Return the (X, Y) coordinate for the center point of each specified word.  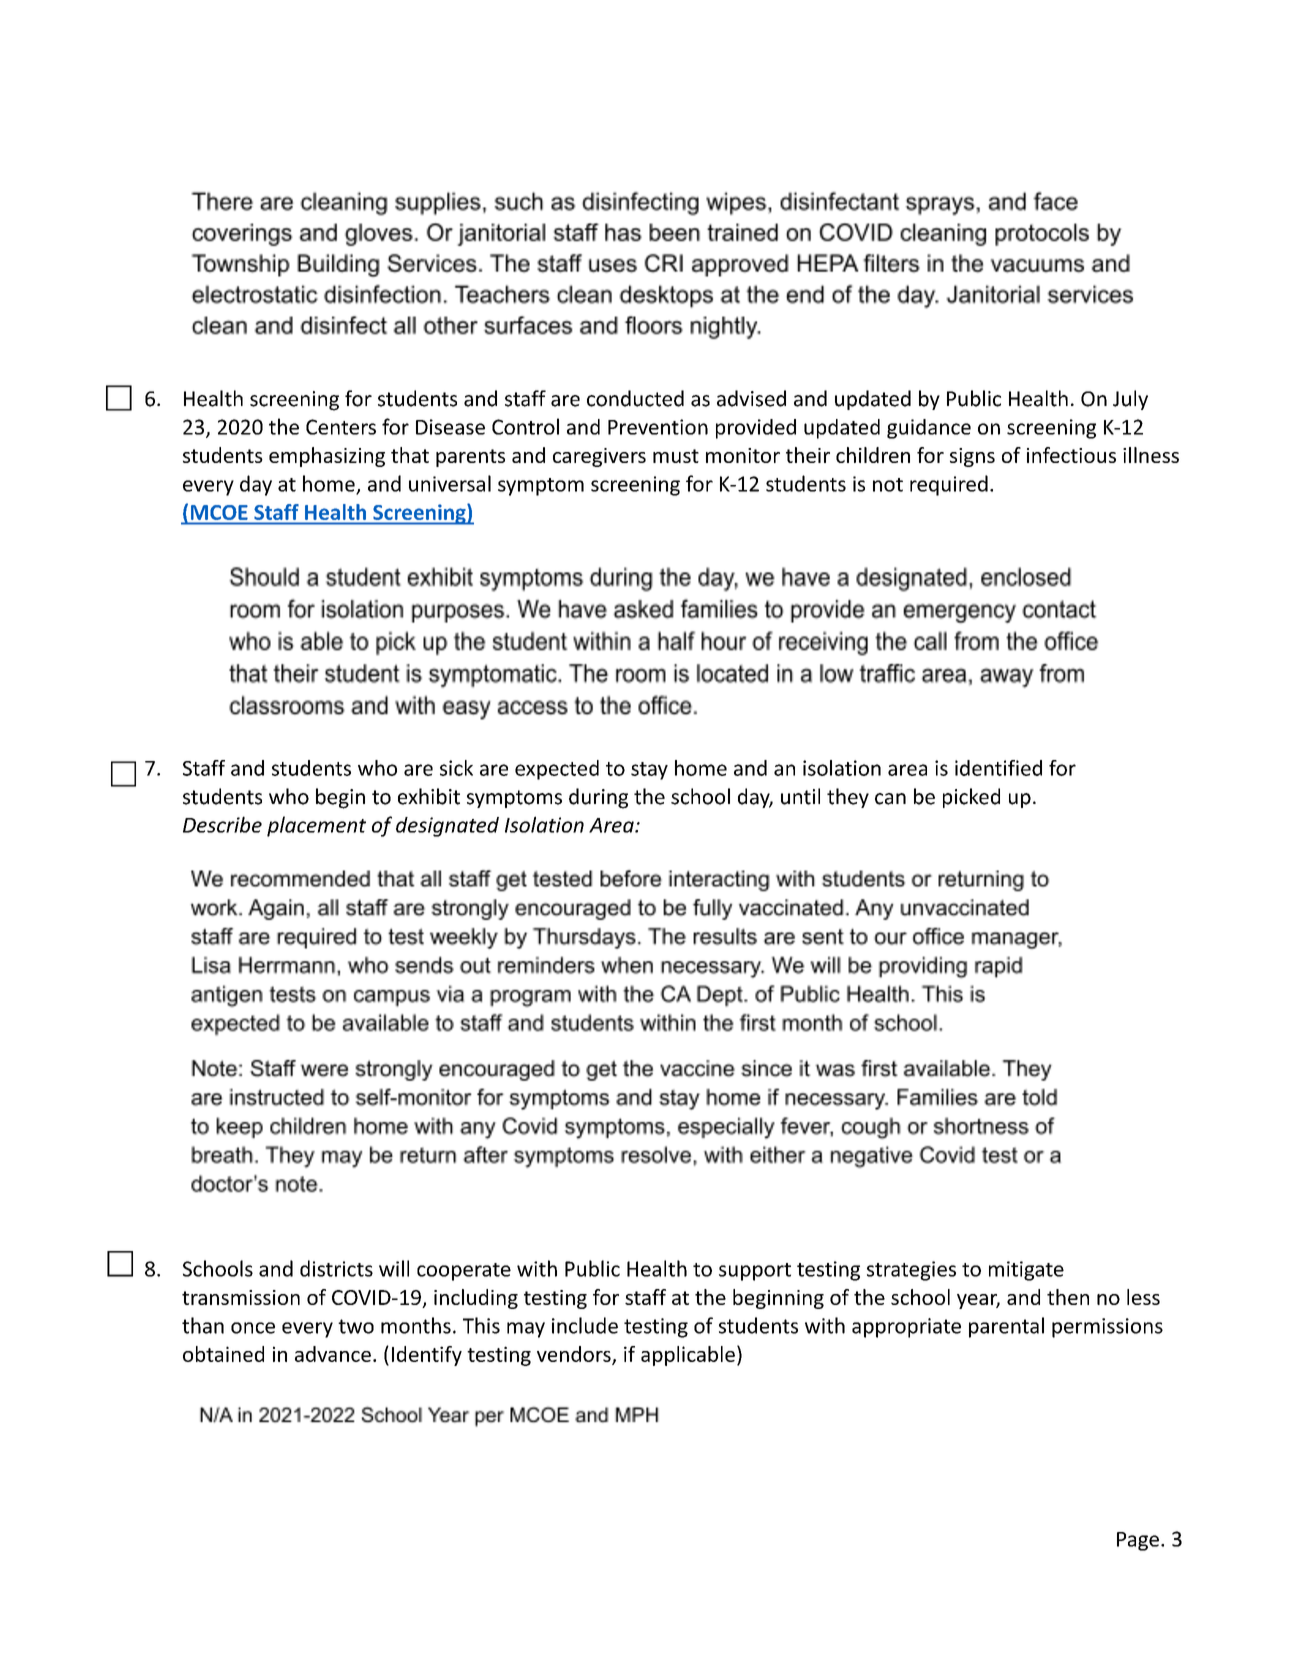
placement (316, 826)
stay (649, 771)
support (755, 1272)
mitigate (1026, 1271)
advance (333, 1354)
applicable (688, 1356)
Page (1138, 1541)
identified (998, 768)
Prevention (658, 427)
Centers (341, 427)
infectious (1071, 455)
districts (336, 1268)
